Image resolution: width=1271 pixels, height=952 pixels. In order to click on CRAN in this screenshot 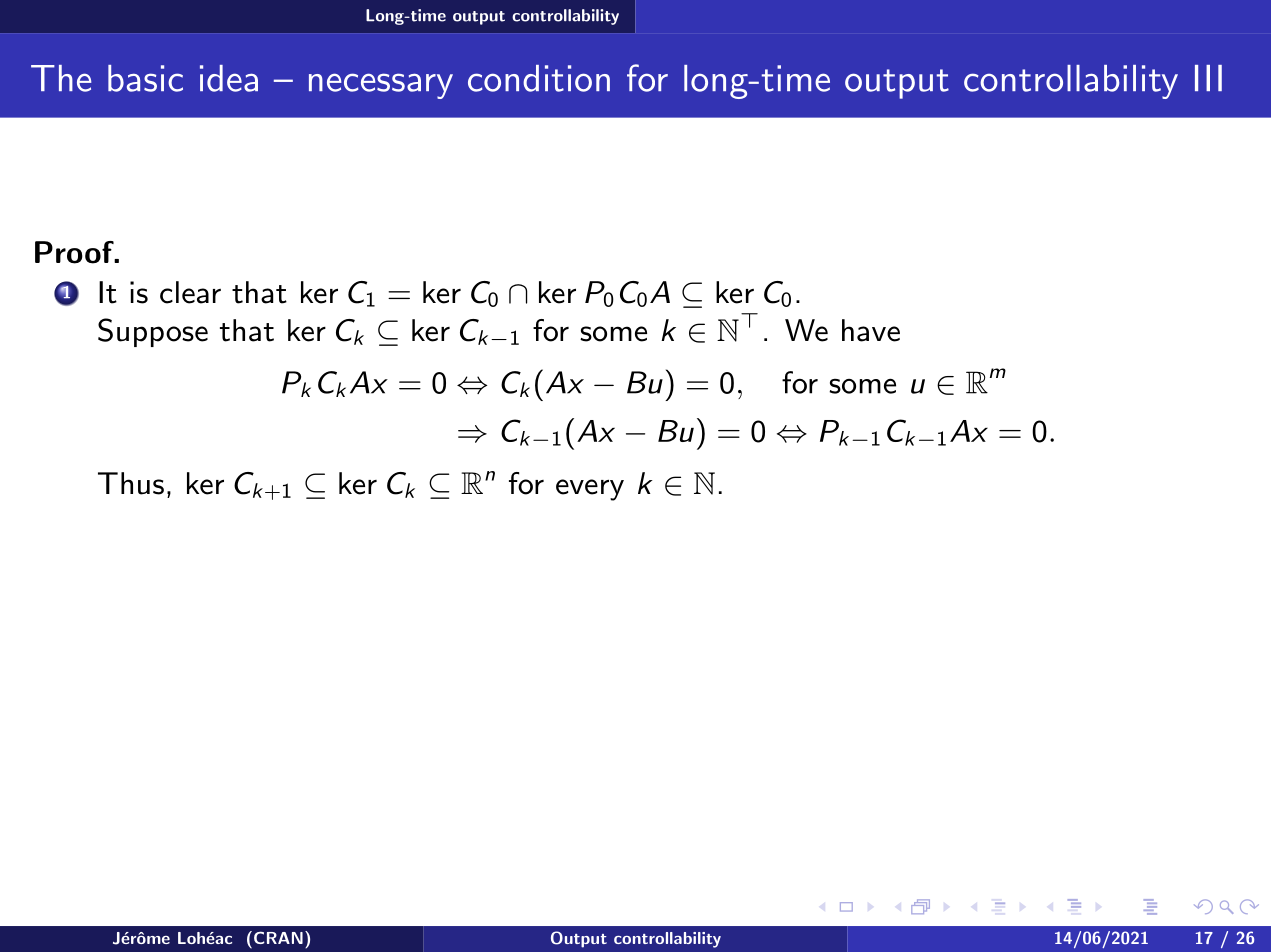, I will do `click(277, 937)`.
